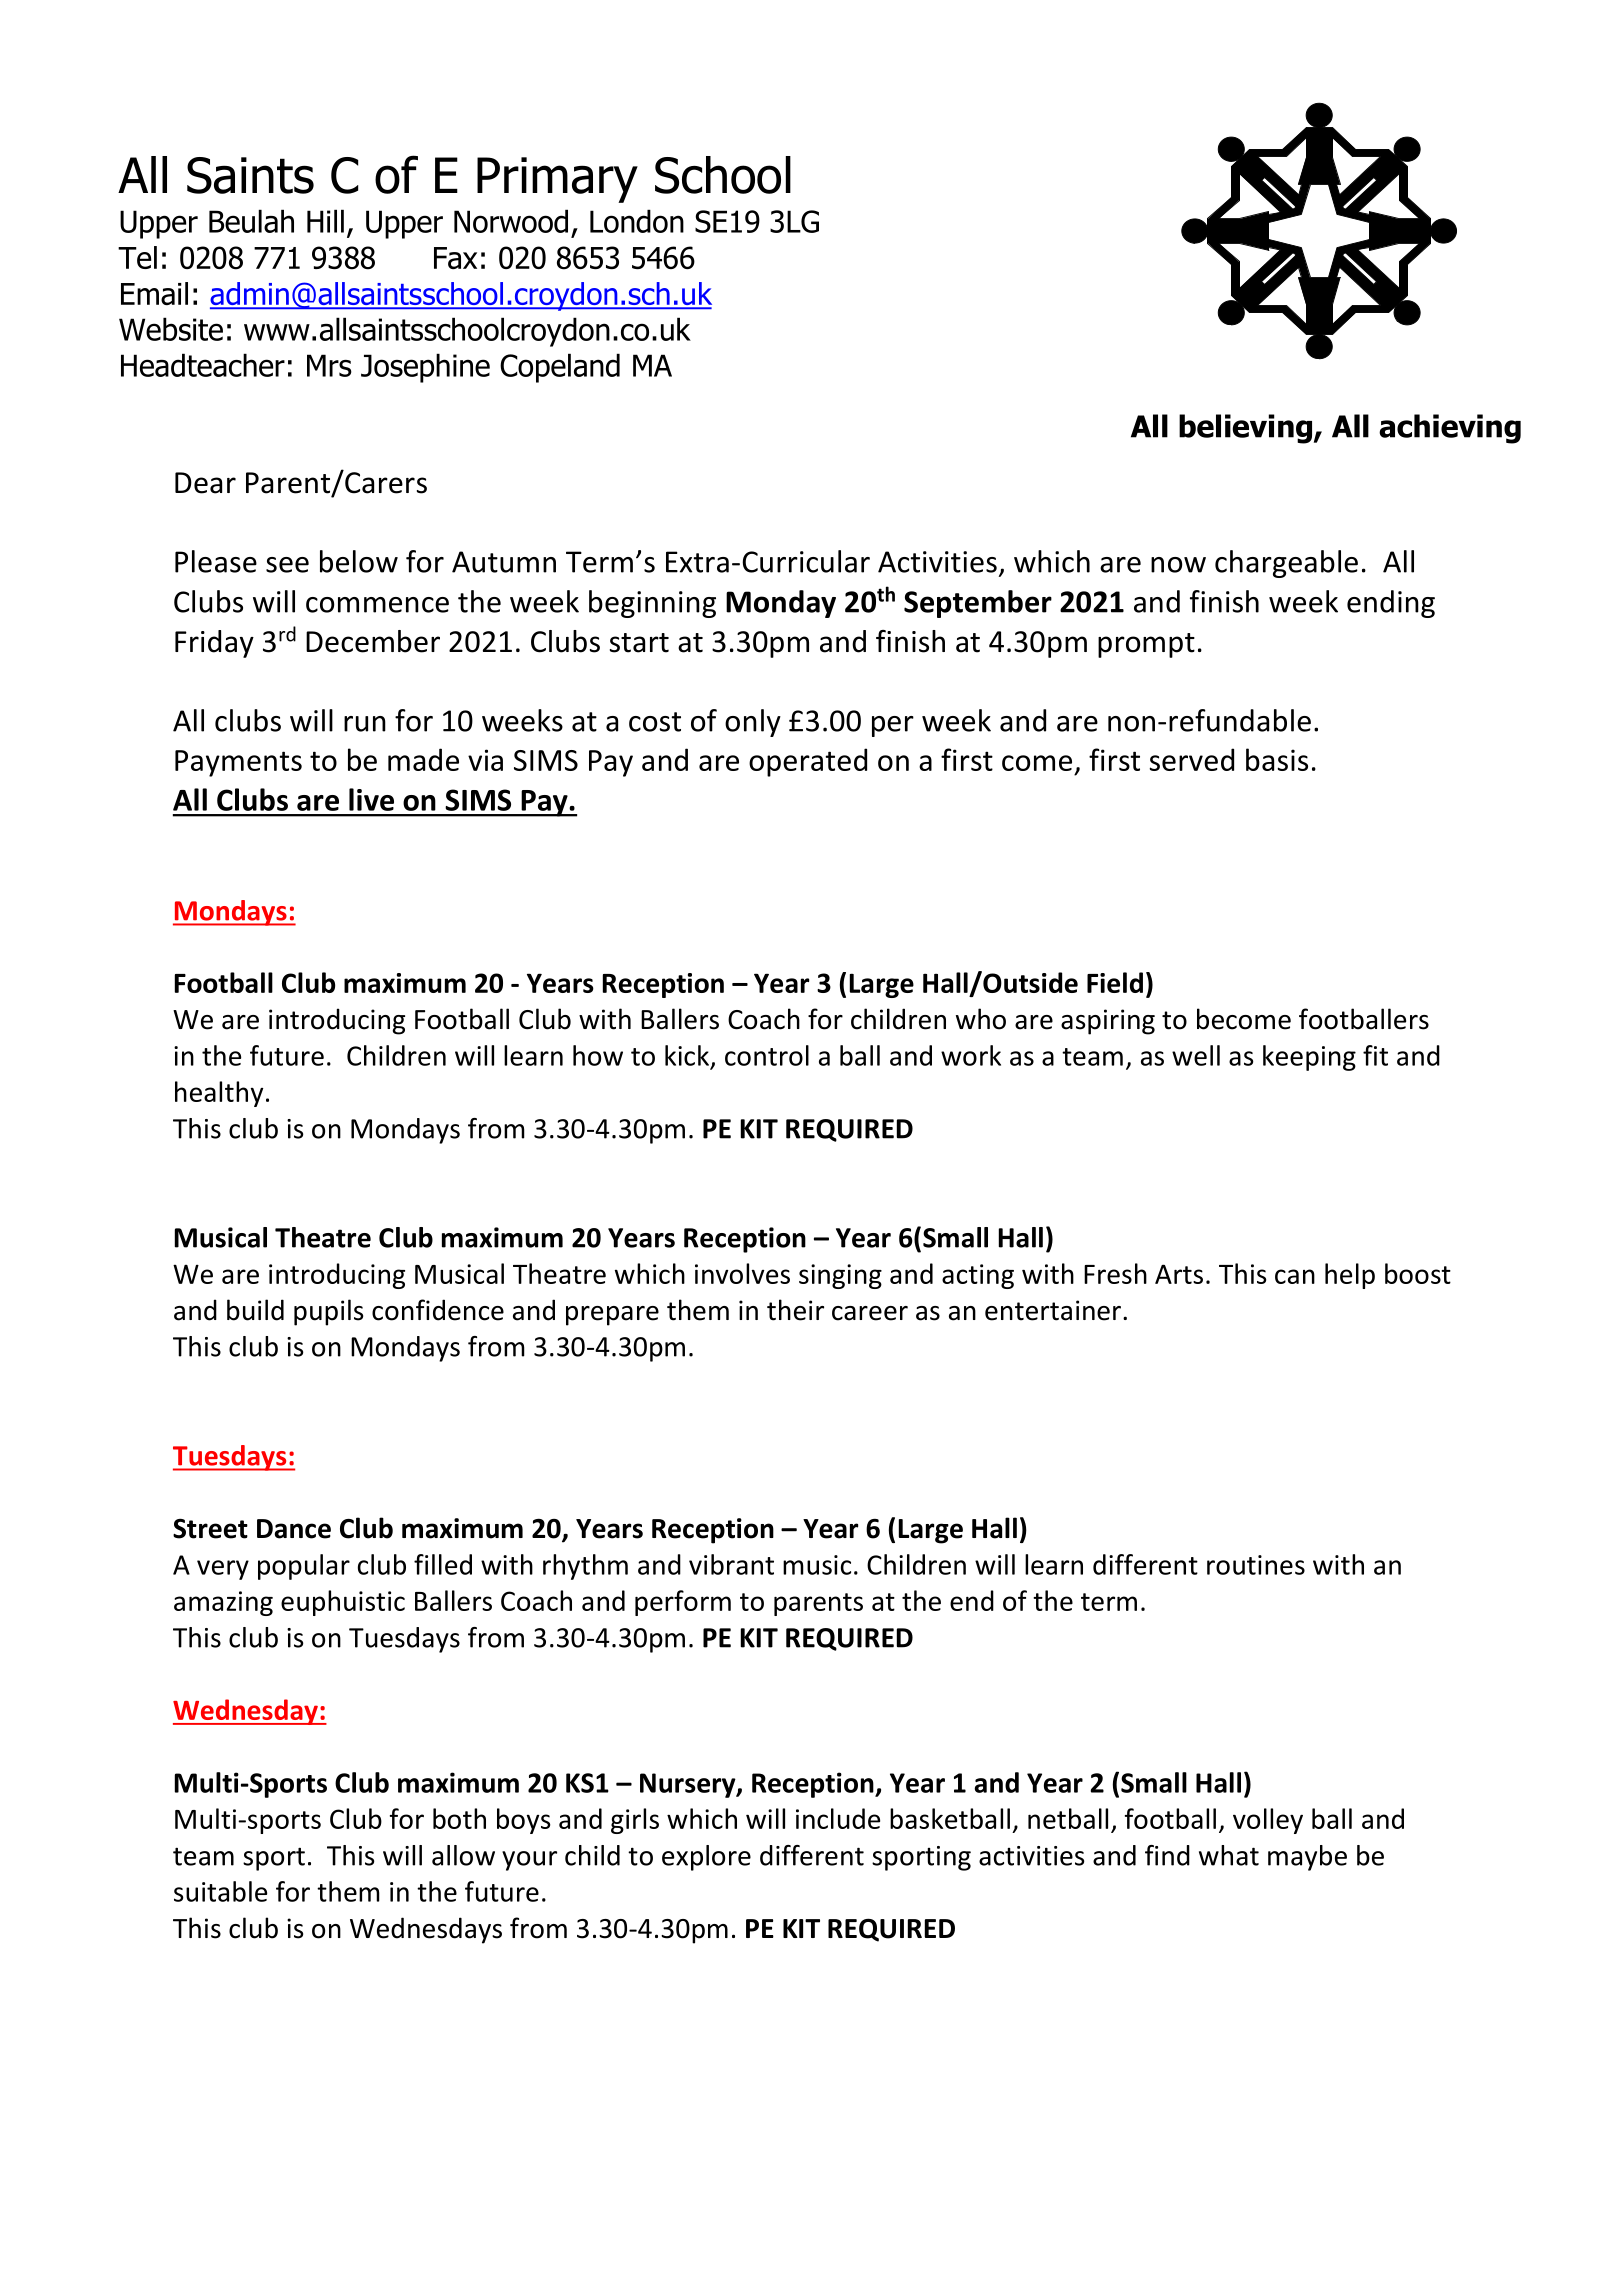 This image has height=2279, width=1610. What do you see at coordinates (808, 762) in the image?
I see `operated` at bounding box center [808, 762].
